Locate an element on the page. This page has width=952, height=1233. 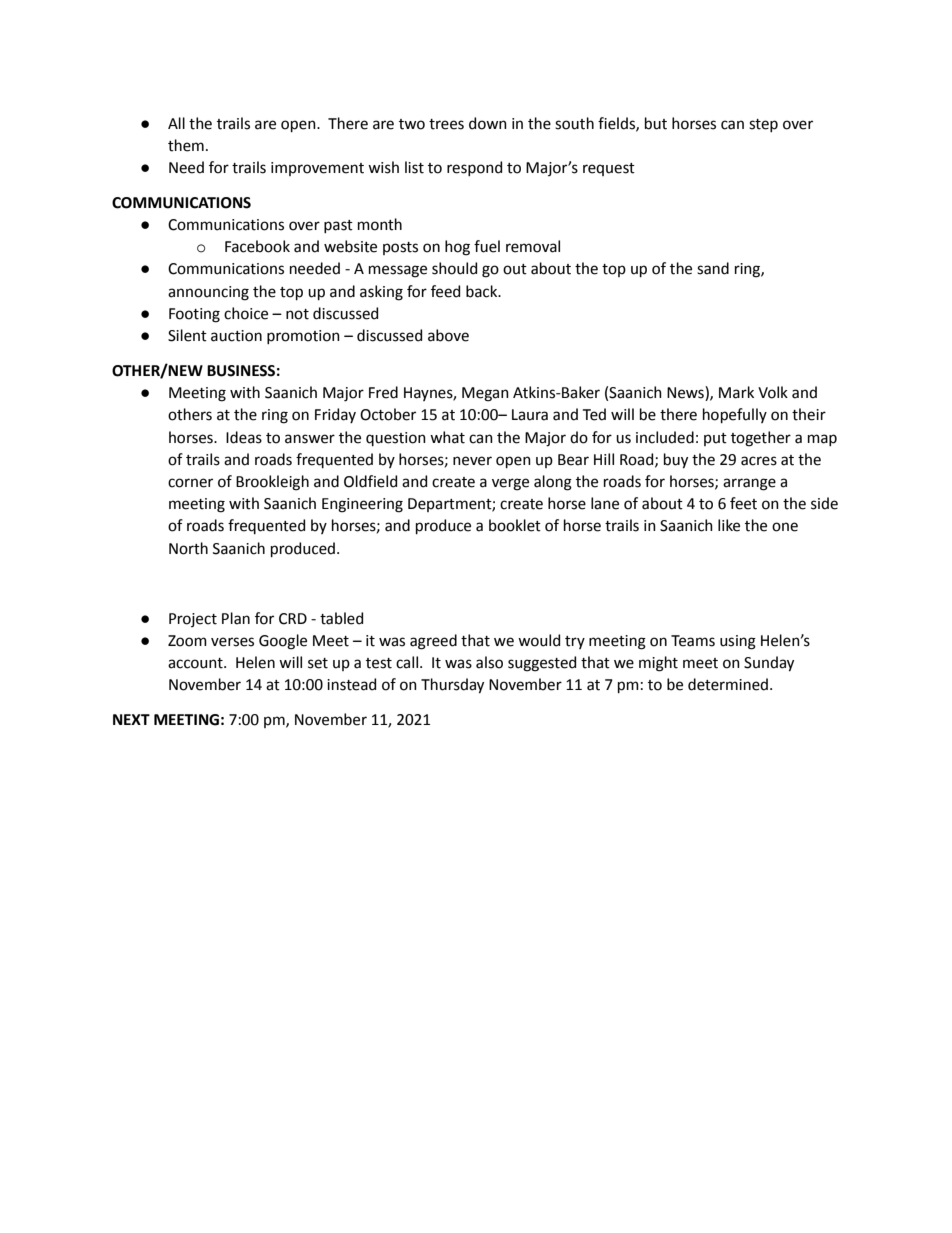
account is located at coordinates (196, 663).
